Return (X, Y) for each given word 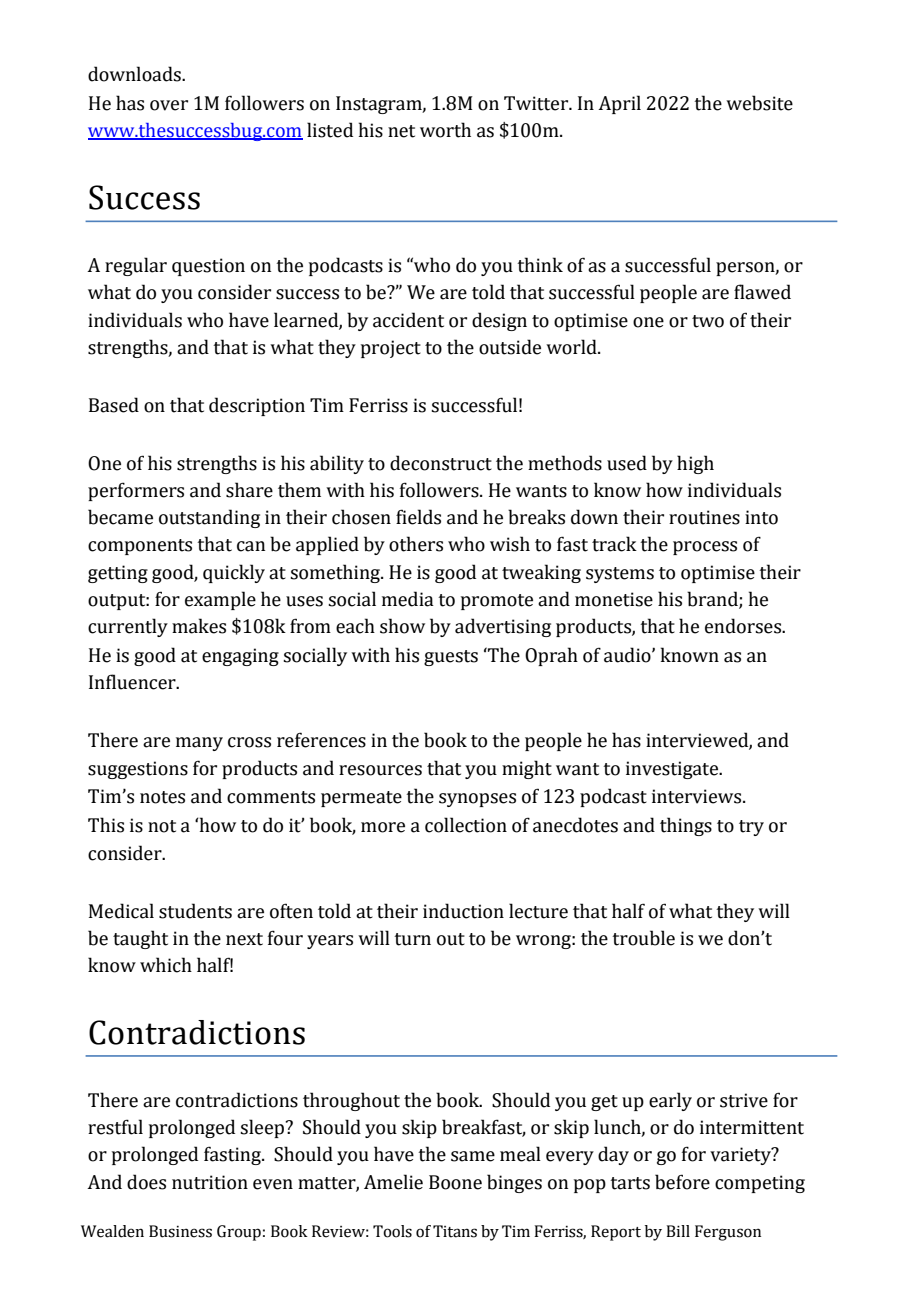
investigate (673, 770)
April (619, 104)
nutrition (210, 1182)
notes (162, 797)
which (166, 965)
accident (408, 320)
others (416, 544)
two (708, 321)
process (705, 548)
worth (445, 130)
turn (412, 939)
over (169, 105)
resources (380, 770)
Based (114, 405)
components (140, 547)
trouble (643, 938)
